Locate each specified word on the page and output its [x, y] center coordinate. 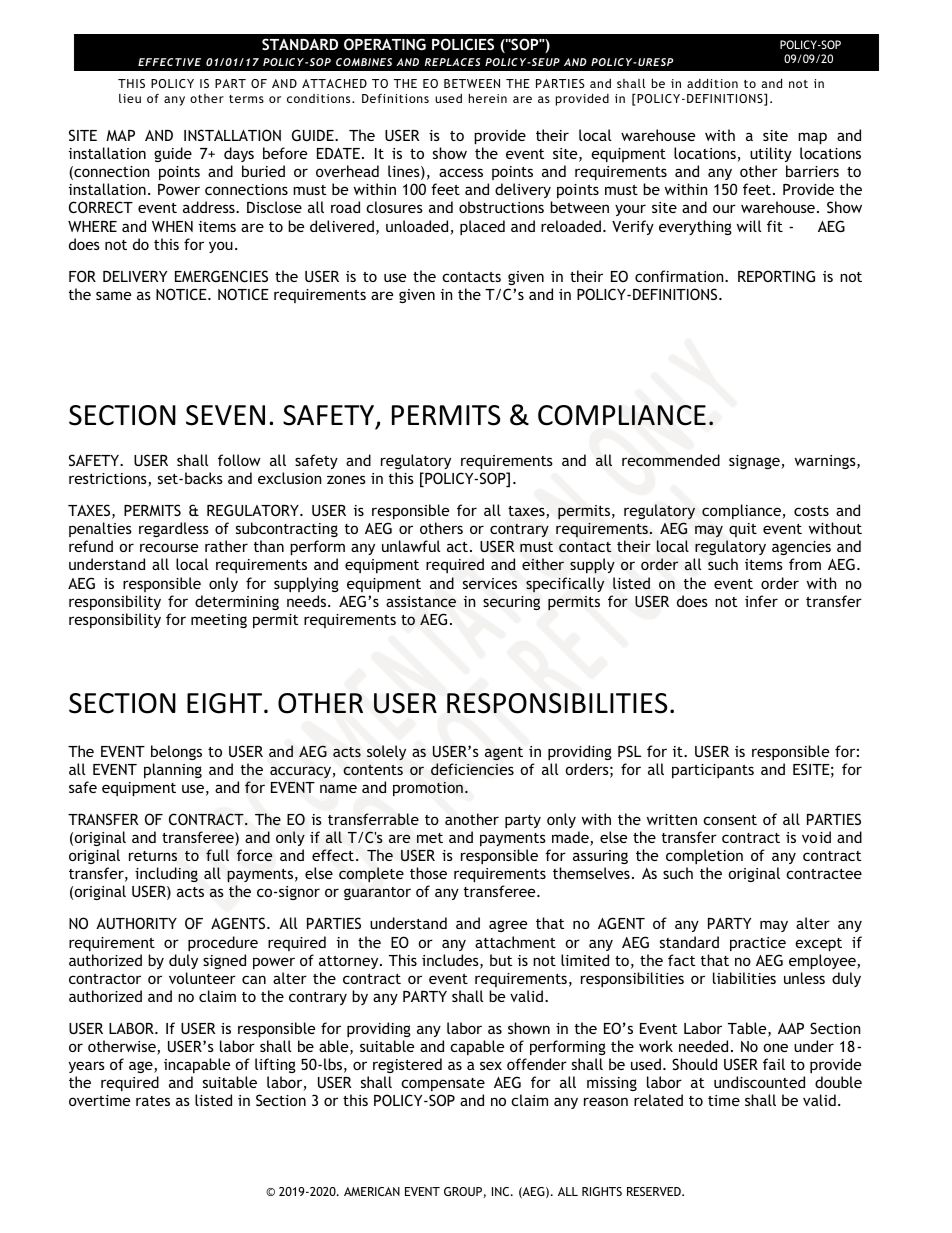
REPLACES [453, 62]
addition [712, 83]
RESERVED [655, 1191]
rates [153, 1101]
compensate [443, 1084]
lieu [130, 98]
